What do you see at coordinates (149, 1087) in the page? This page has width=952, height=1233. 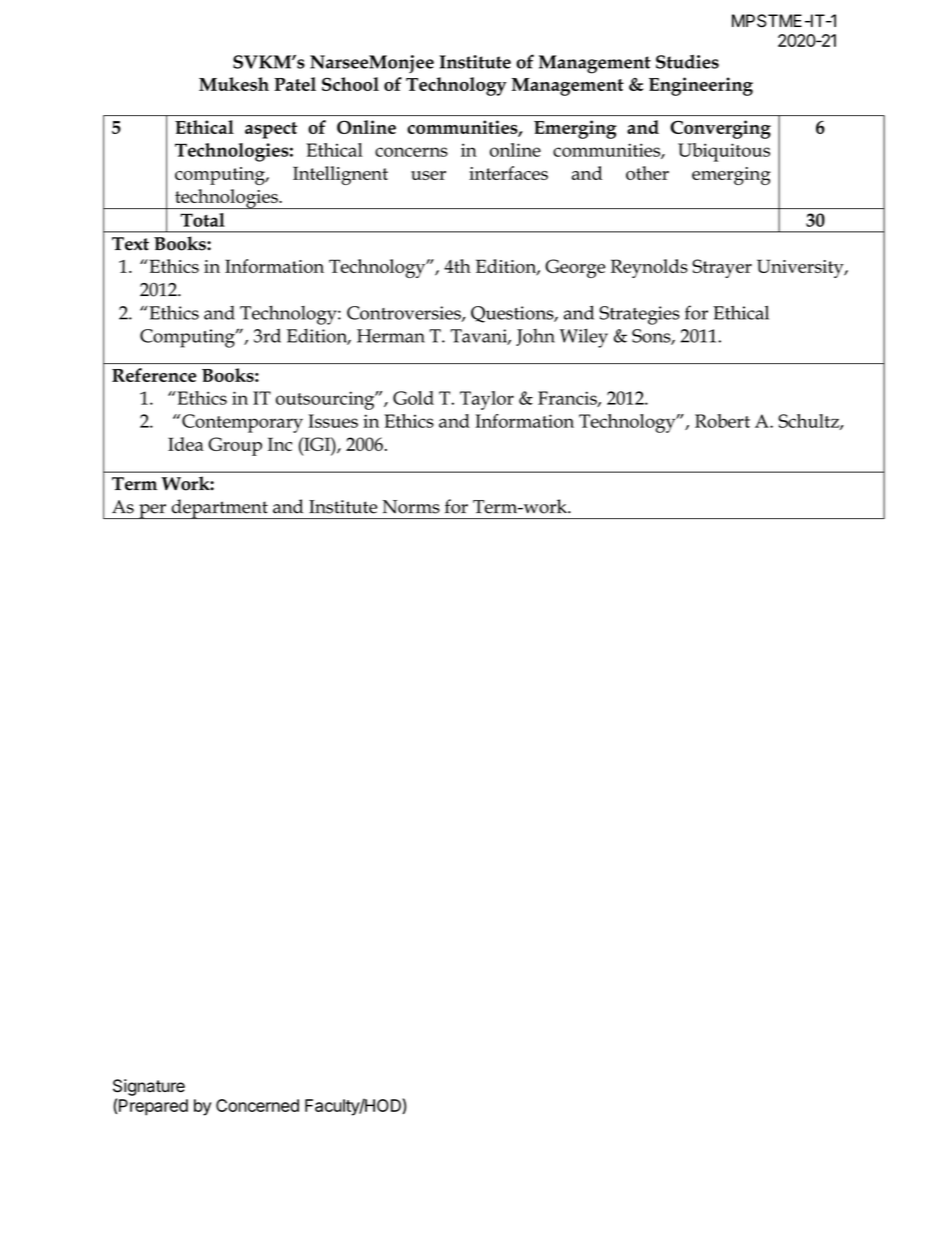 I see `Signature` at bounding box center [149, 1087].
